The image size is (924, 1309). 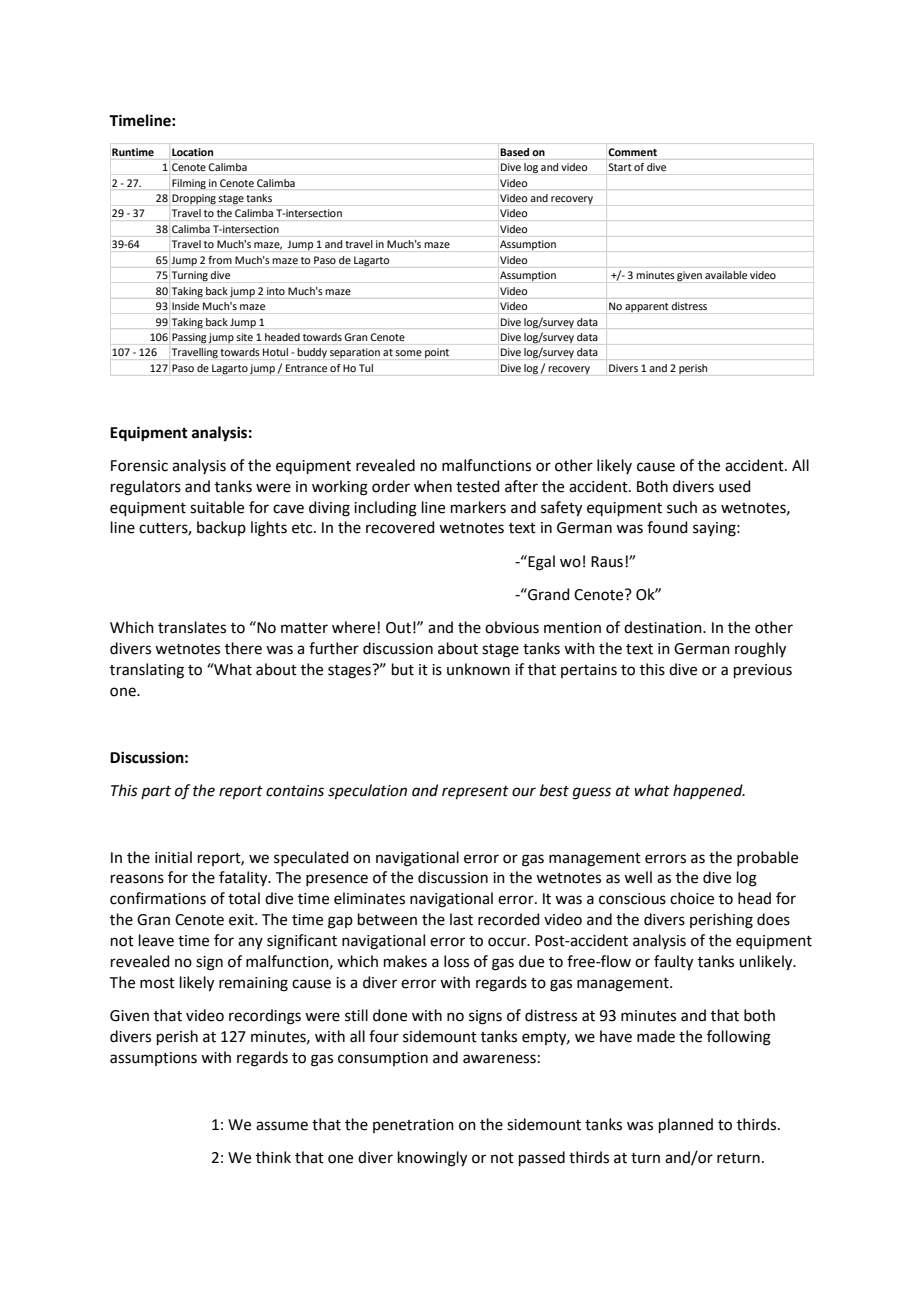 What do you see at coordinates (667, 527) in the screenshot?
I see `found` at bounding box center [667, 527].
